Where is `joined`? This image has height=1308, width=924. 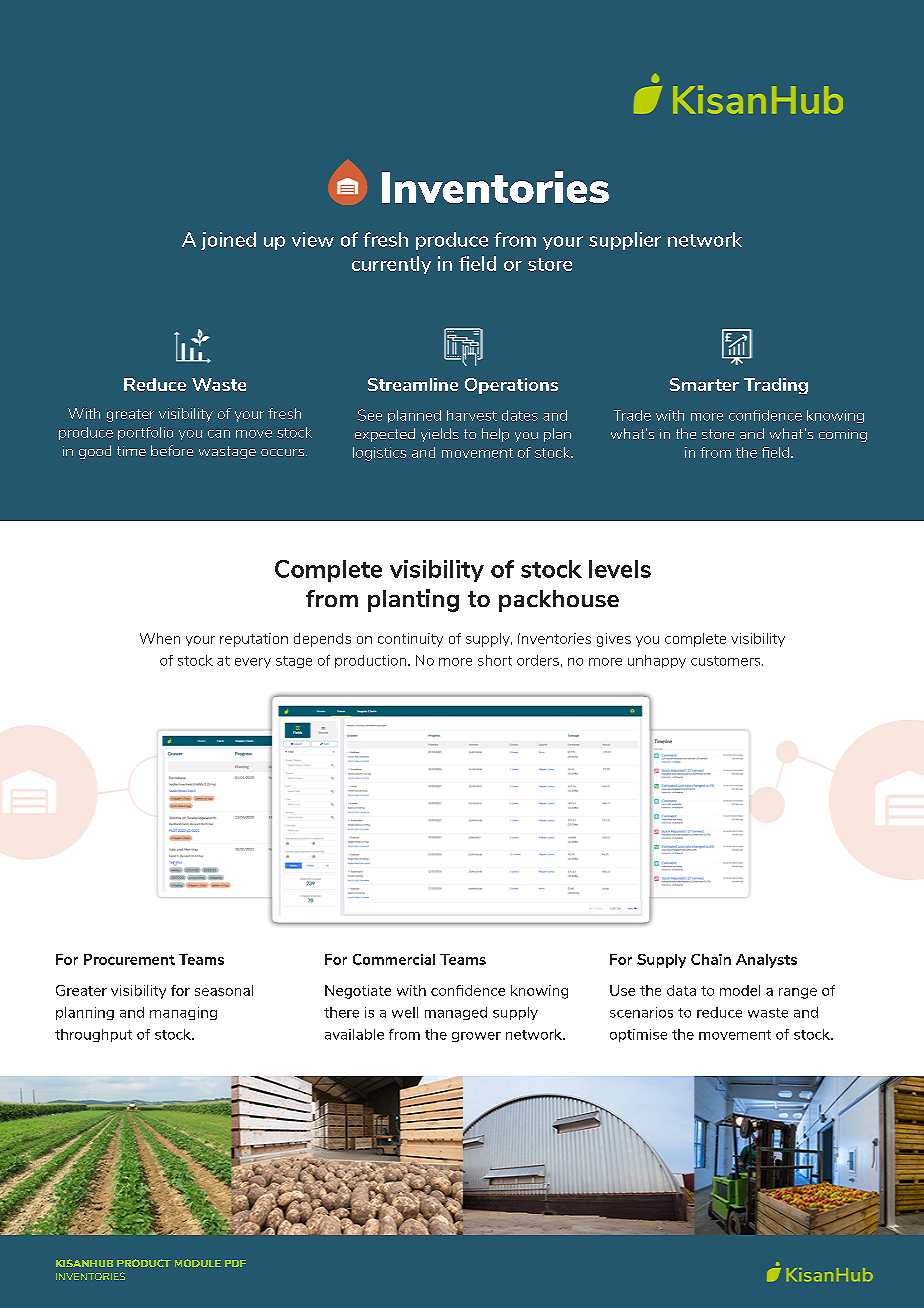 joined is located at coordinates (228, 241).
